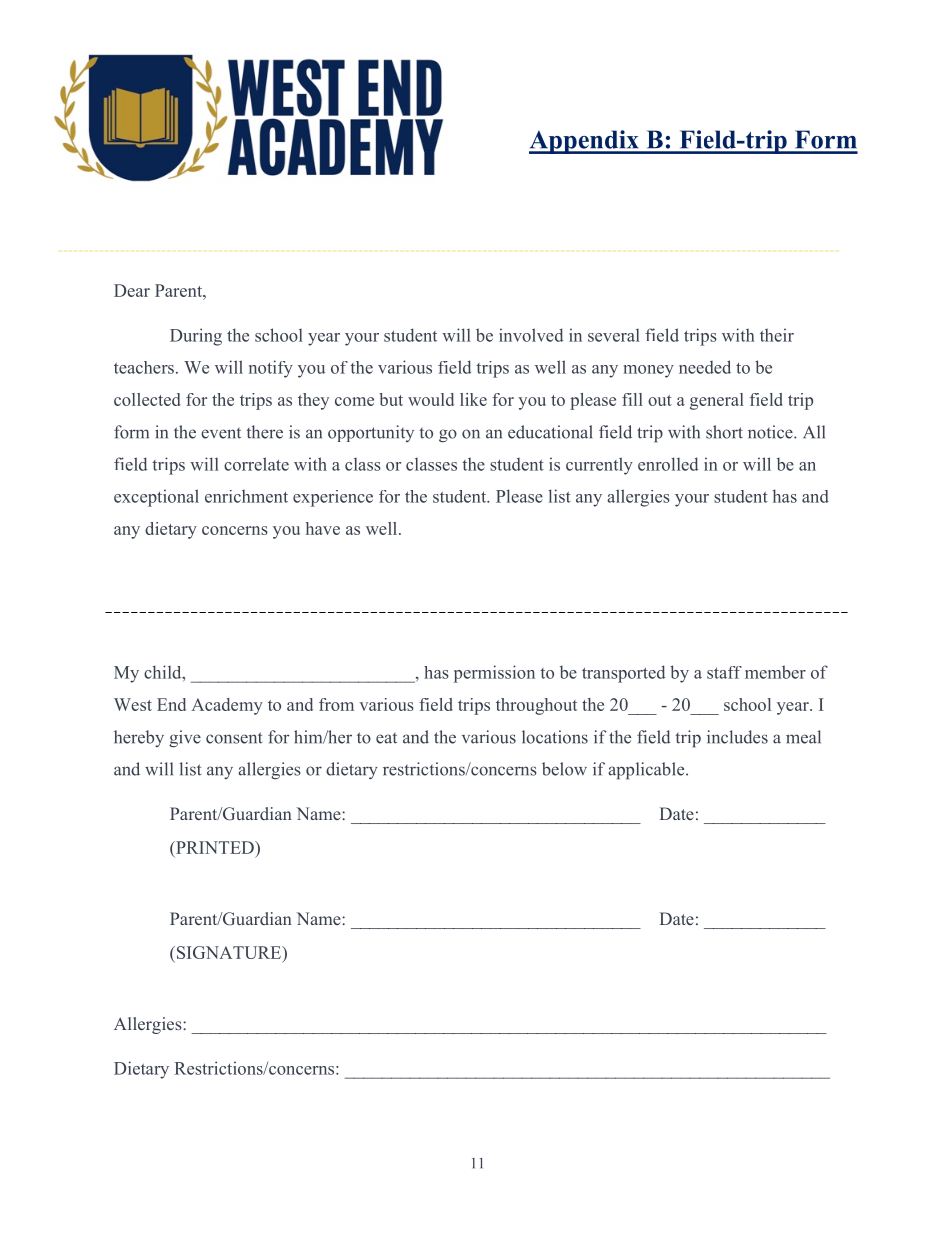 The height and width of the document is (1233, 952). I want to click on below, so click(564, 769).
